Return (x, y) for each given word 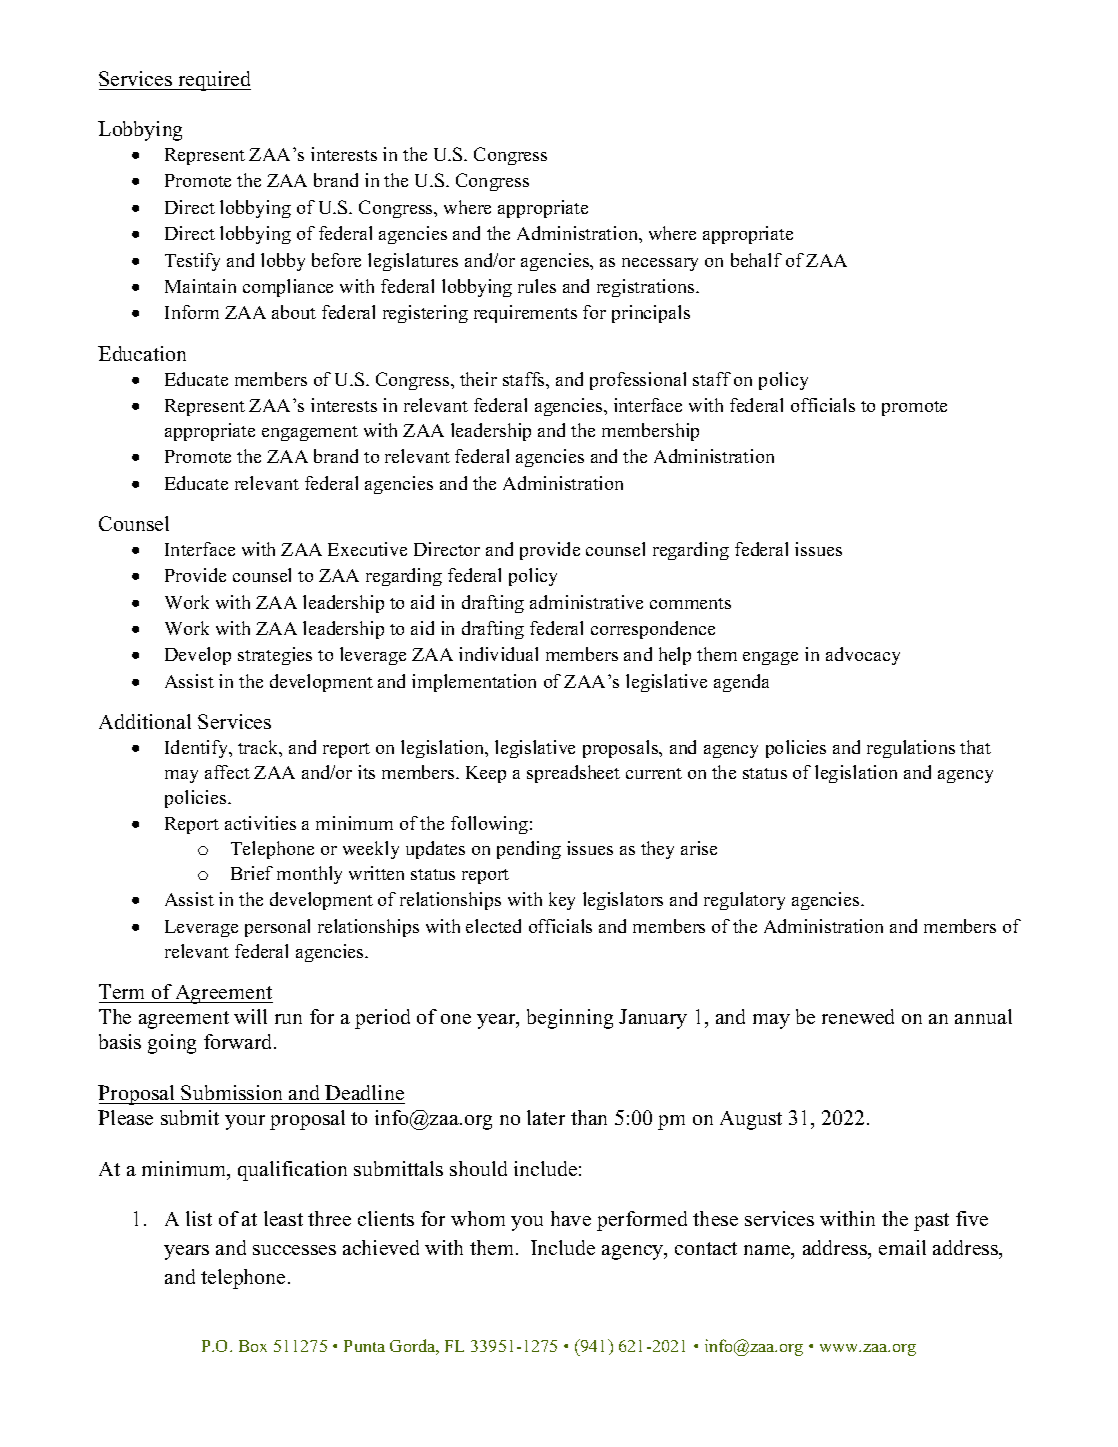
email (902, 1247)
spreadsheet (573, 774)
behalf (756, 260)
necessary (660, 264)
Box (253, 1346)
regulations (911, 749)
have (571, 1218)
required (213, 81)
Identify (198, 749)
